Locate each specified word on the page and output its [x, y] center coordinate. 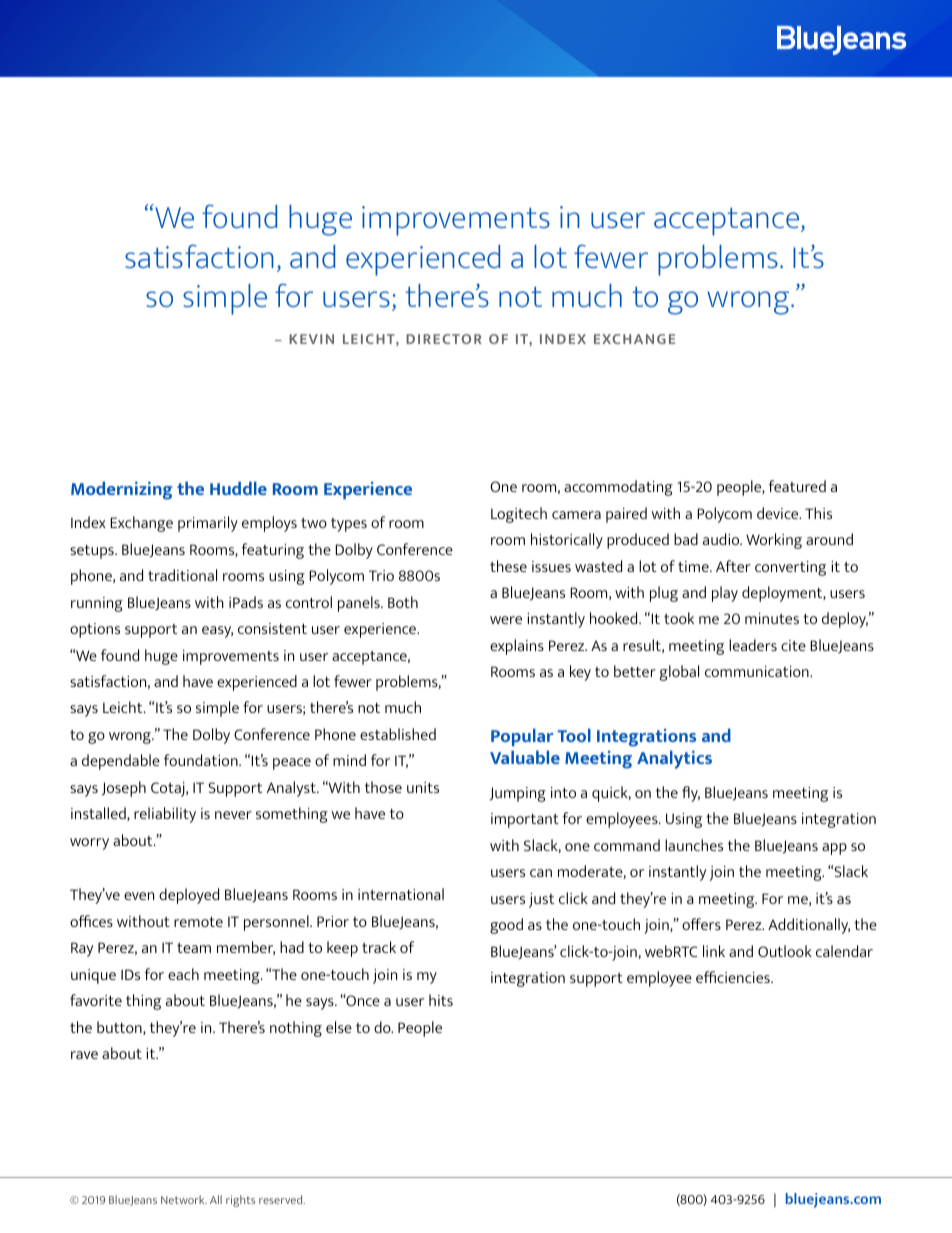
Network [184, 1199]
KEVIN [311, 339]
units [423, 787]
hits [441, 1000]
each [183, 974]
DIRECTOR [444, 339]
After [733, 566]
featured [797, 486]
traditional [182, 575]
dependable [121, 762]
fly [691, 794]
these [508, 566]
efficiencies [734, 977]
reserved [282, 1199]
